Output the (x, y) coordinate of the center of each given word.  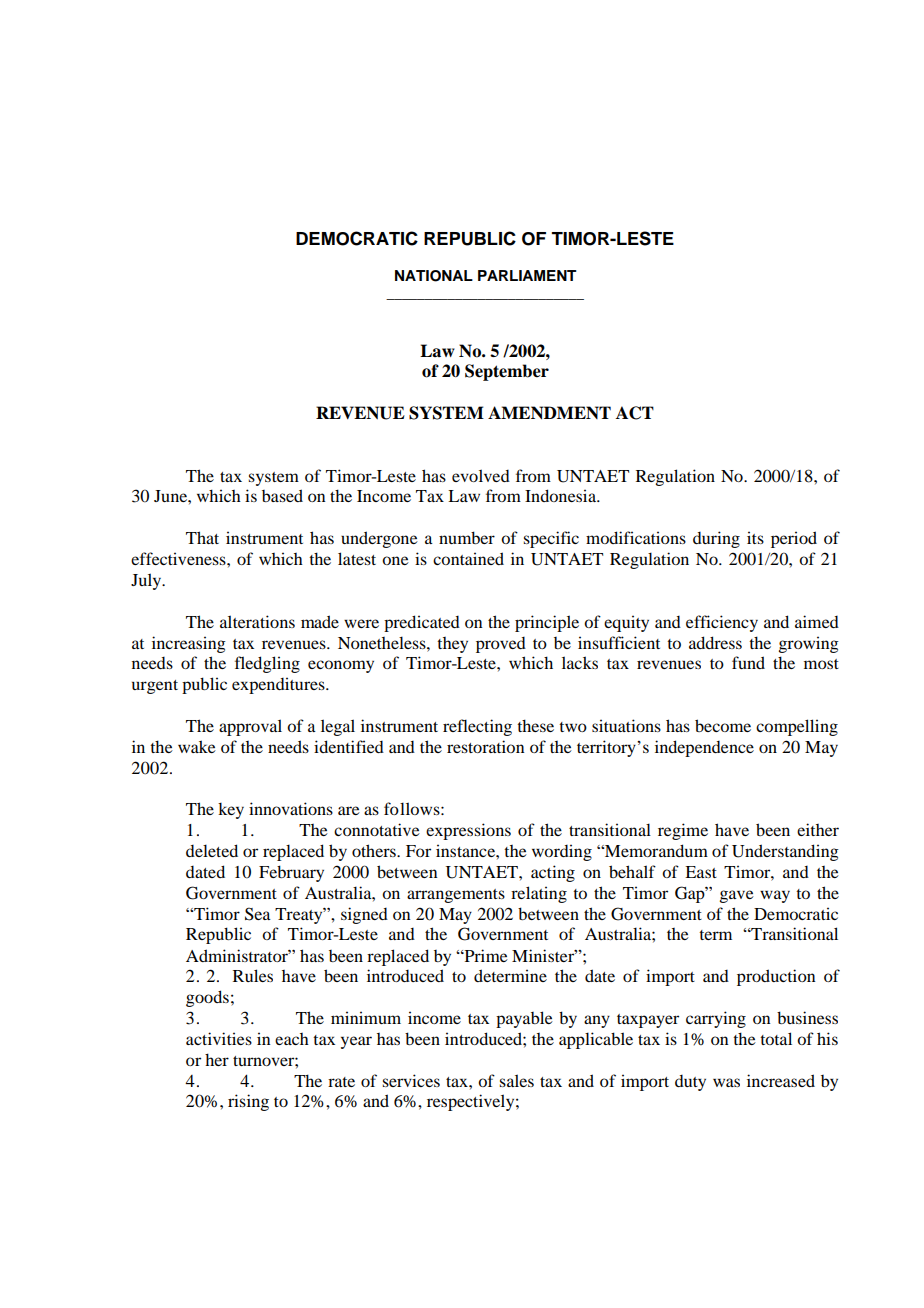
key (231, 810)
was (726, 1082)
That (202, 537)
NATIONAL (434, 276)
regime (683, 831)
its (755, 537)
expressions (468, 831)
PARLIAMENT (527, 275)
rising (248, 1102)
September (507, 372)
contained (468, 558)
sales (516, 1080)
